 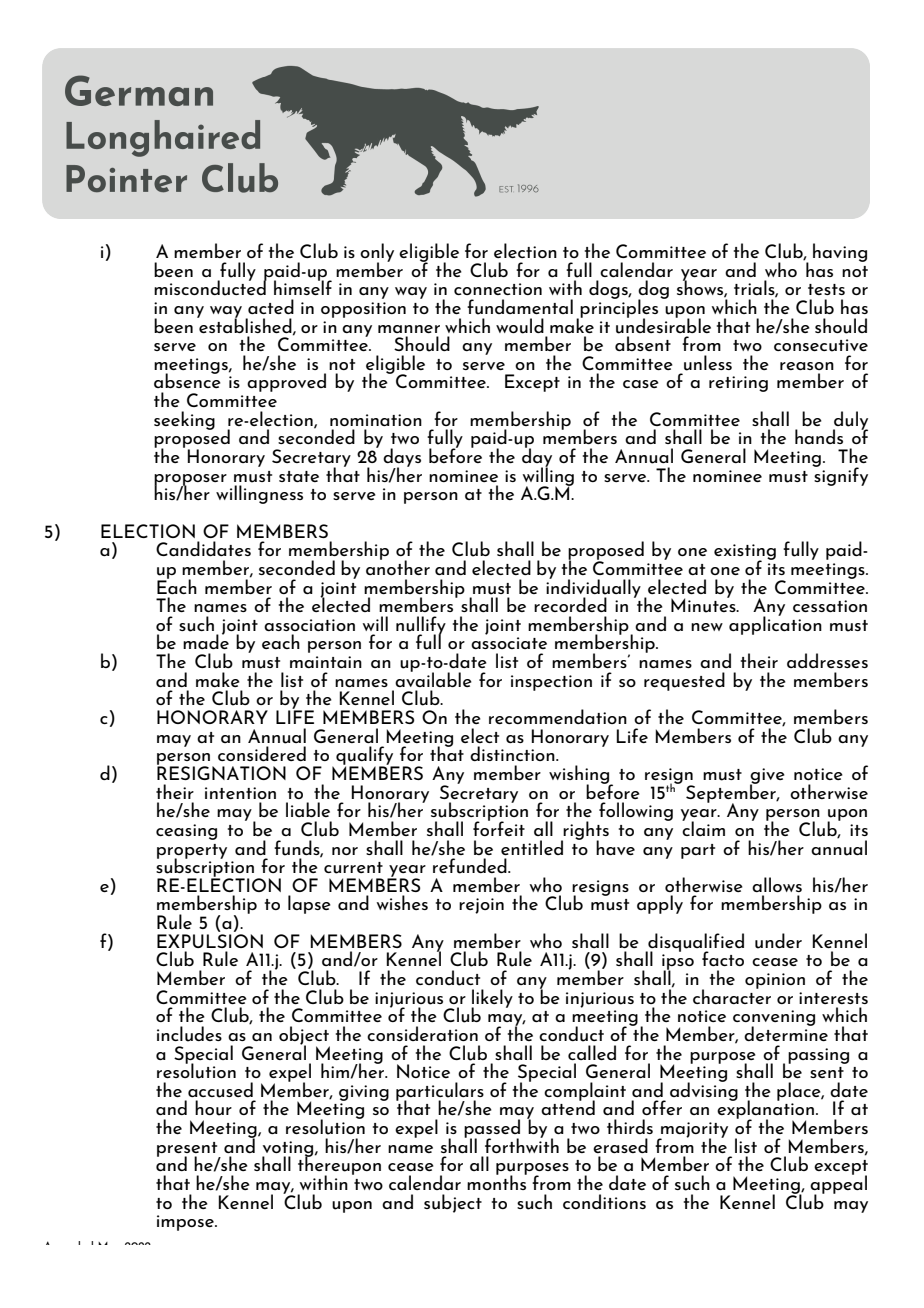 What do you see at coordinates (186, 1223) in the screenshot?
I see `impose` at bounding box center [186, 1223].
